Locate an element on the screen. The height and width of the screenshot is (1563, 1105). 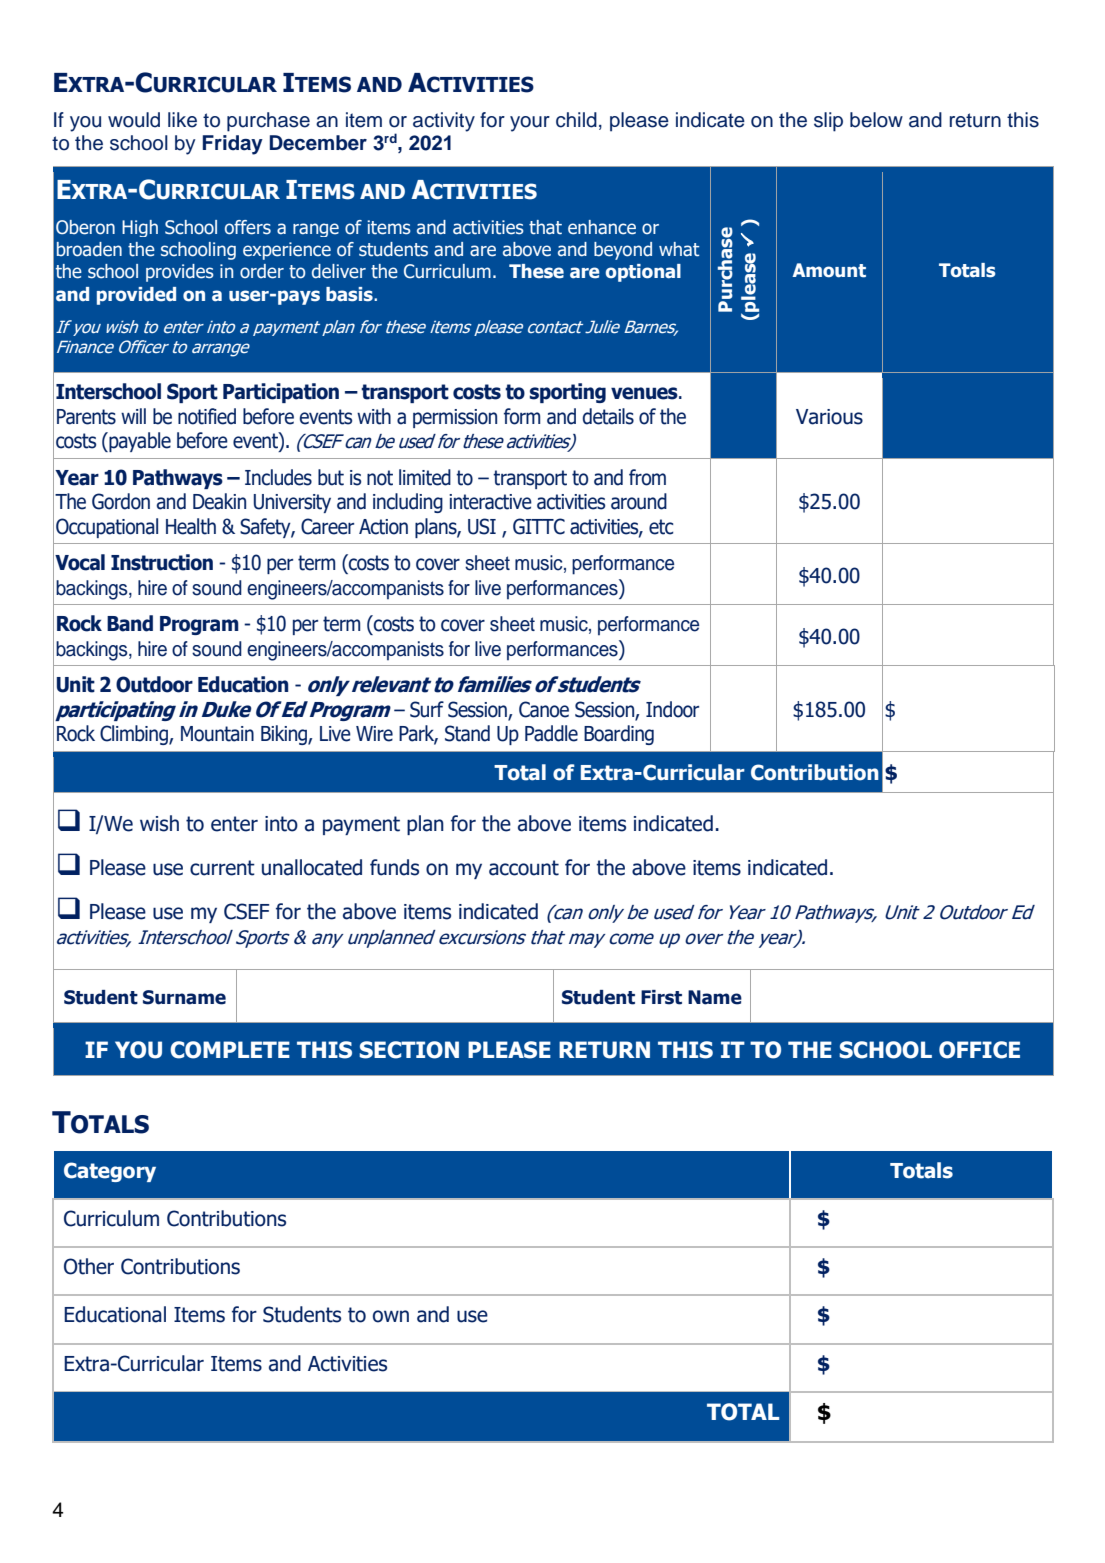
notified is located at coordinates (207, 416).
